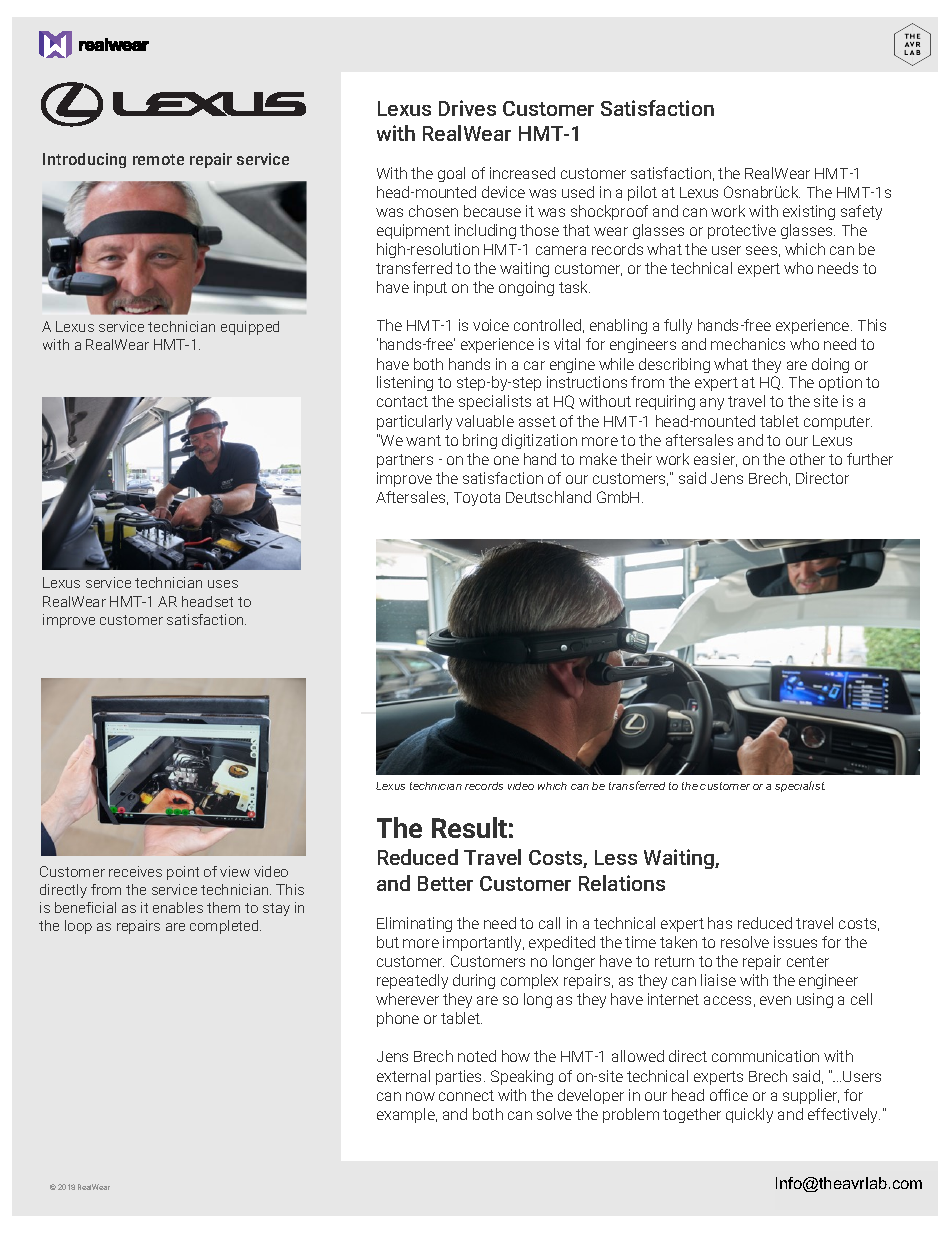  I want to click on supplier, so click(811, 1096).
